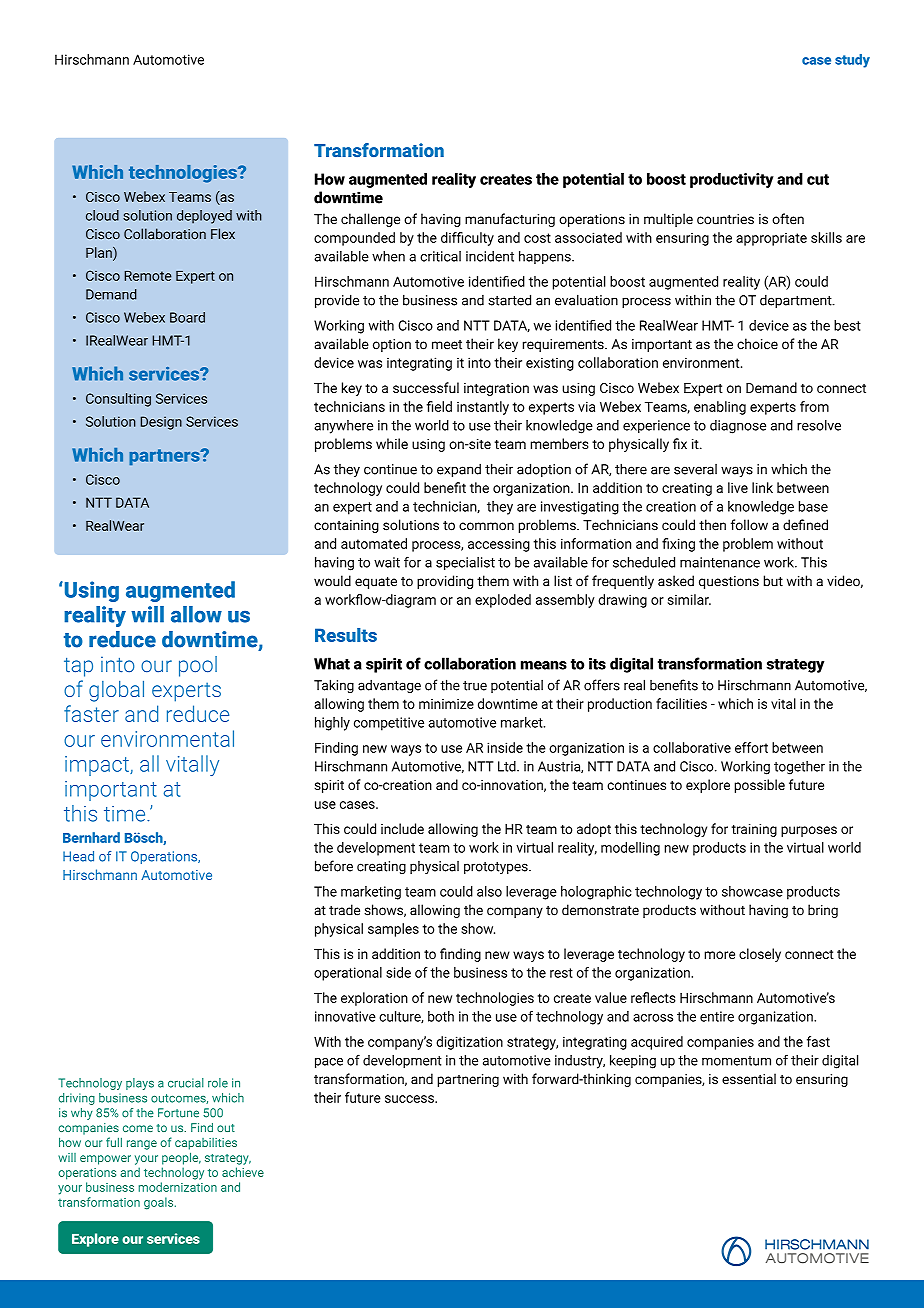 The width and height of the screenshot is (924, 1308). Describe the element at coordinates (447, 345) in the screenshot. I see `meet` at that location.
